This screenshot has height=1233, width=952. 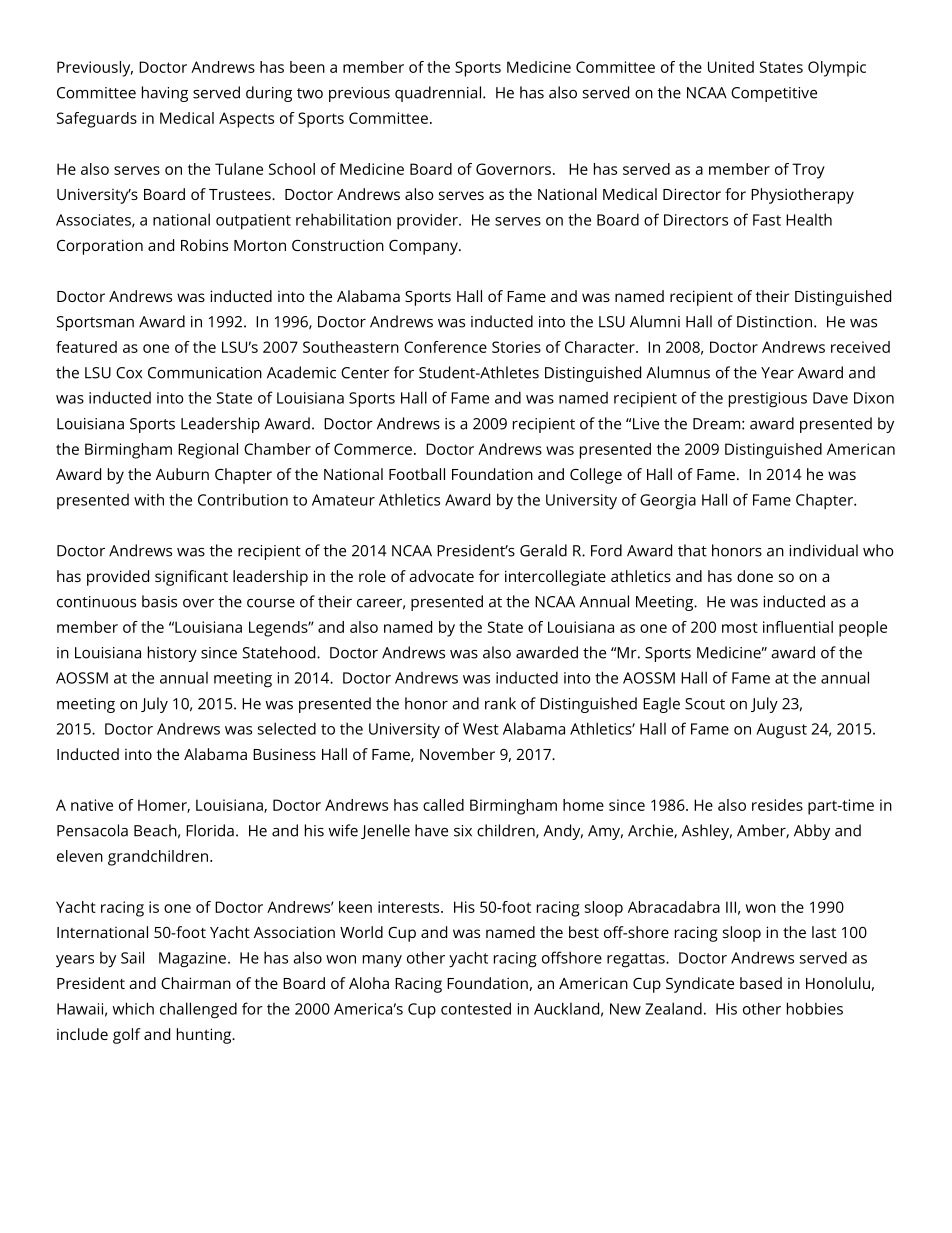 I want to click on having, so click(x=165, y=94).
